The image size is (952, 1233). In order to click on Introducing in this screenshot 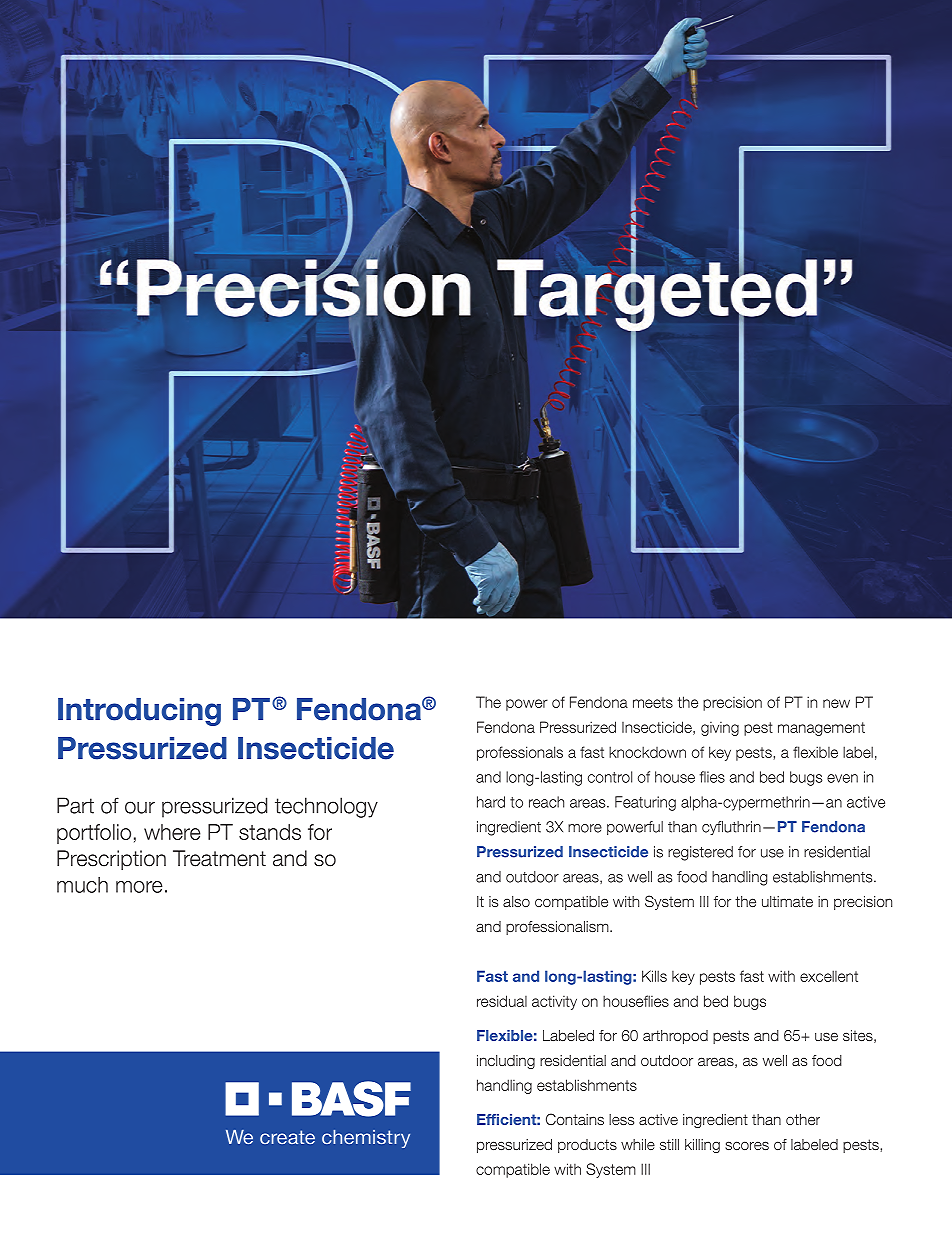, I will do `click(139, 712)`.
